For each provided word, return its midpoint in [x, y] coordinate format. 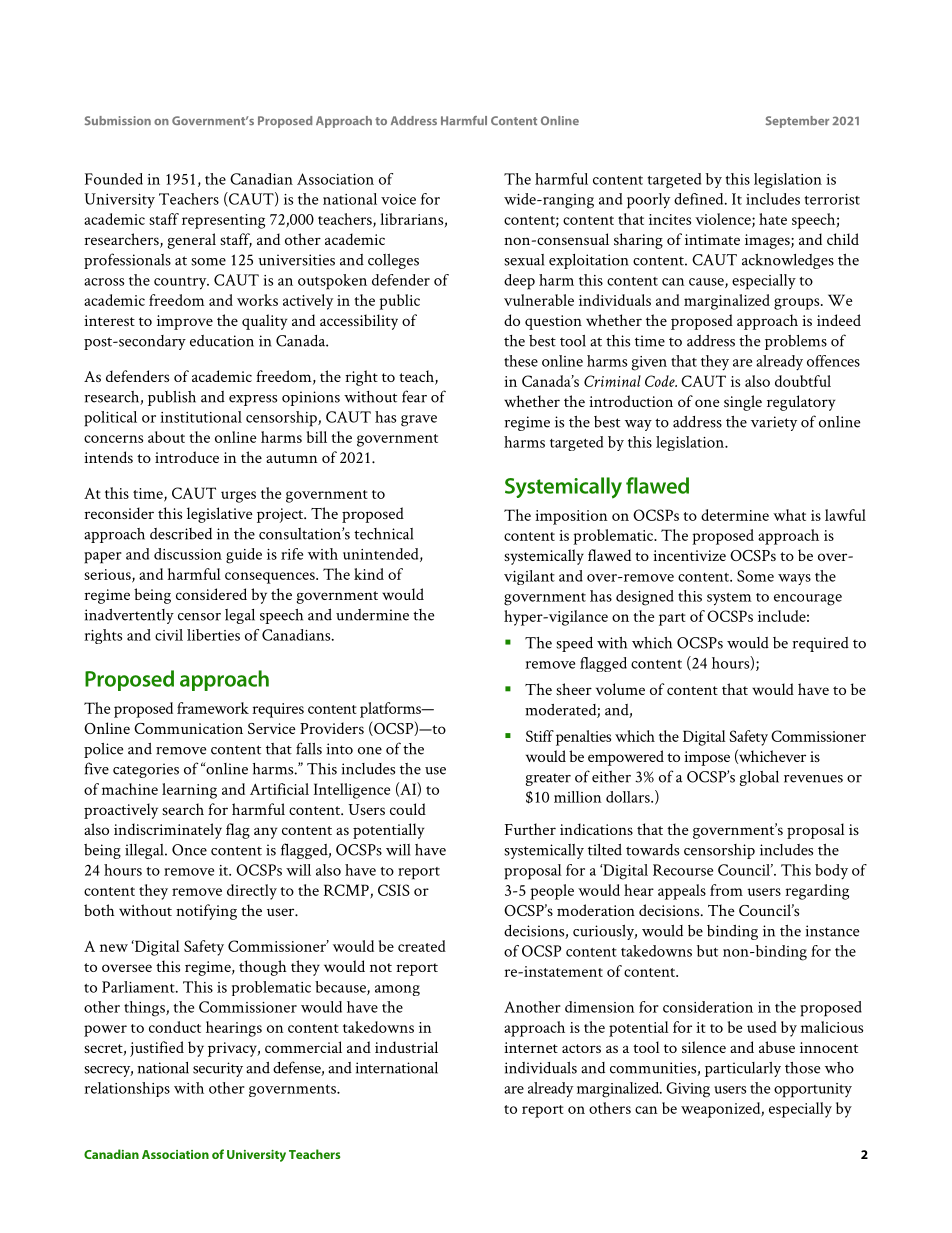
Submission [118, 120]
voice [398, 199]
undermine [372, 615]
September [797, 122]
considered [211, 594]
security [218, 1069]
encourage [808, 600]
